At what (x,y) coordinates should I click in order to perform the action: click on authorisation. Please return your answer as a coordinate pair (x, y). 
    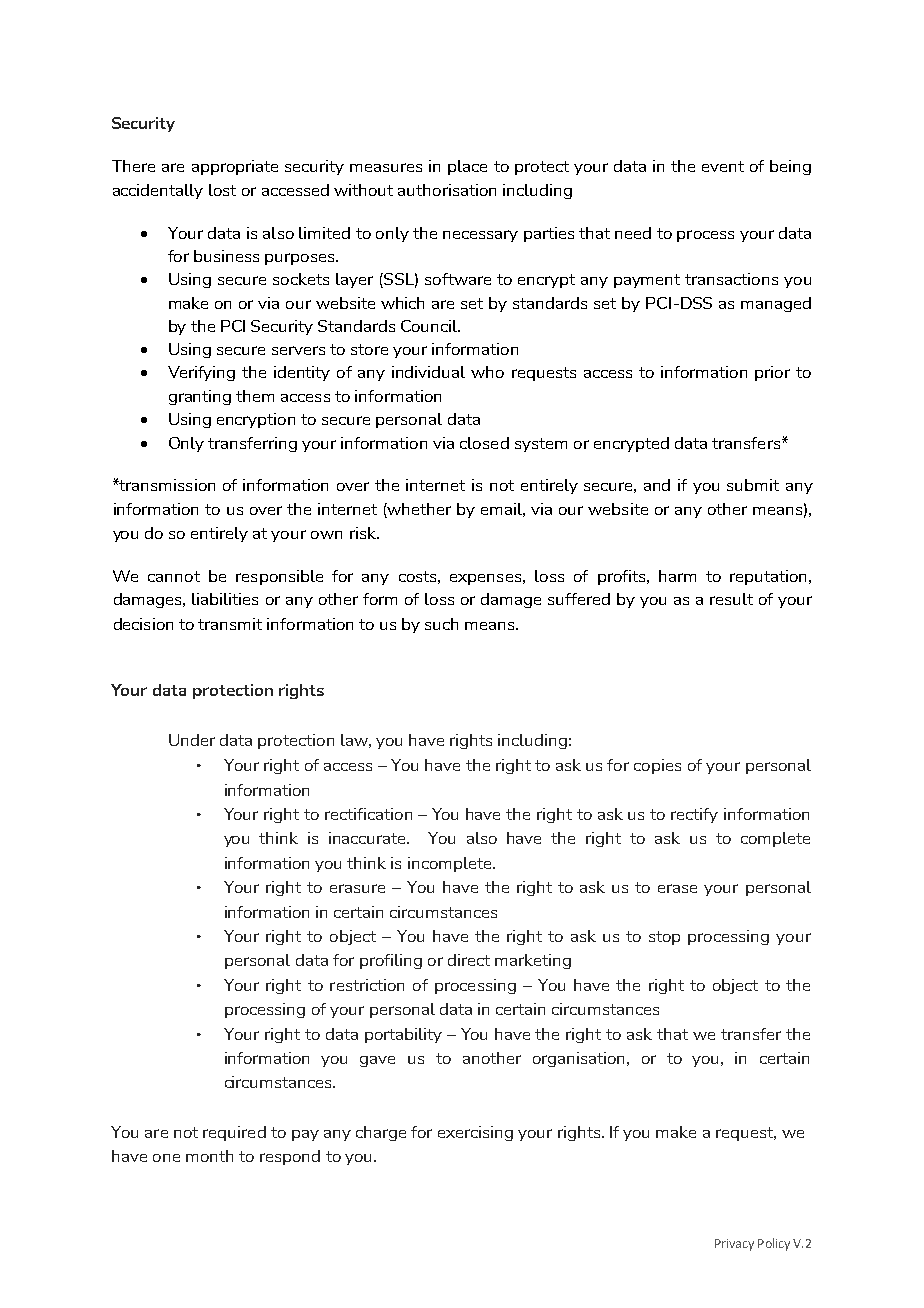
    Looking at the image, I should click on (447, 190).
